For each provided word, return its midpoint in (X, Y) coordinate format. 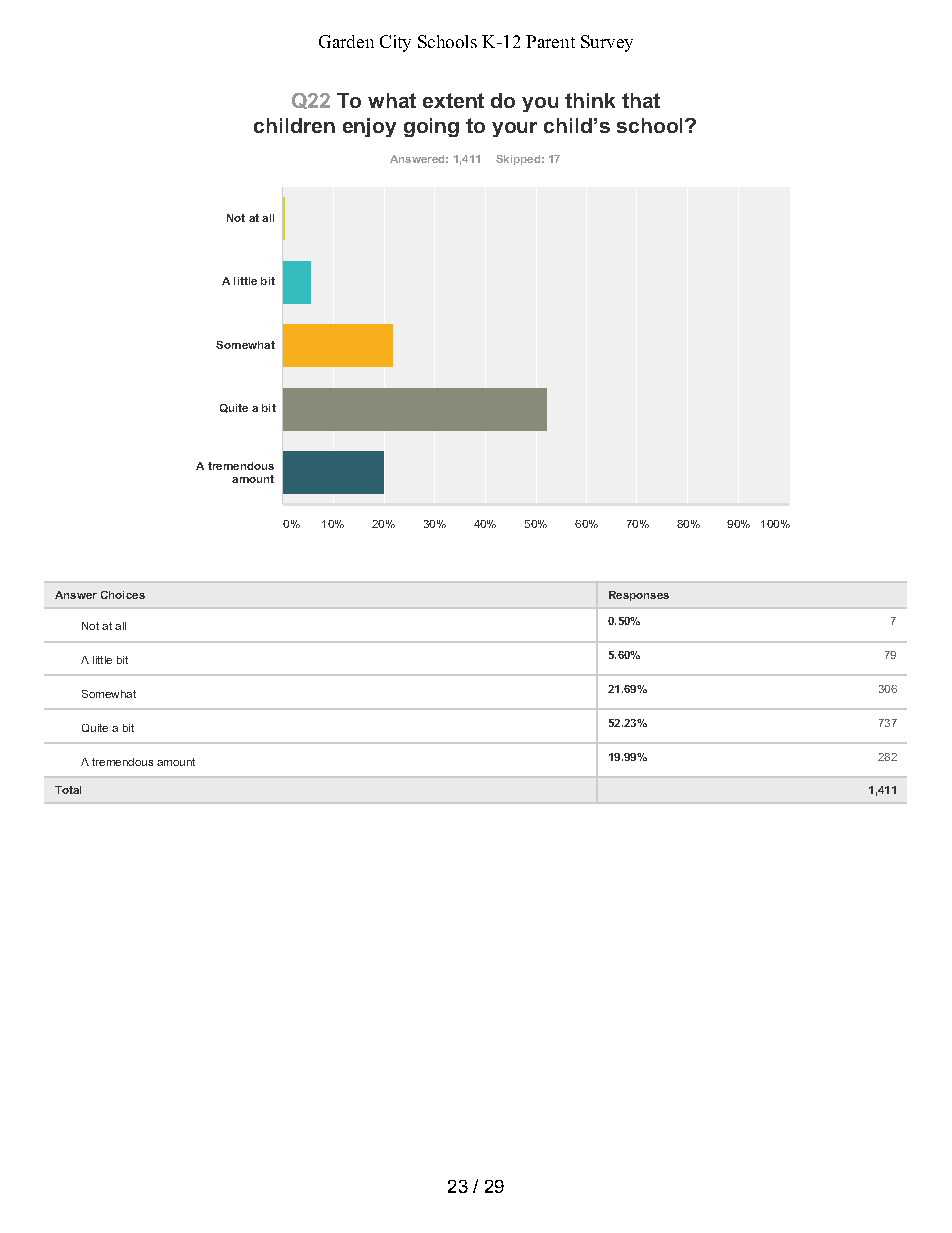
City (395, 43)
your (514, 129)
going (431, 127)
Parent (550, 41)
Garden (346, 41)
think (590, 100)
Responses (639, 596)
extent (453, 100)
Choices (123, 595)
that (641, 100)
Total (68, 790)
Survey (607, 43)
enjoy (369, 127)
